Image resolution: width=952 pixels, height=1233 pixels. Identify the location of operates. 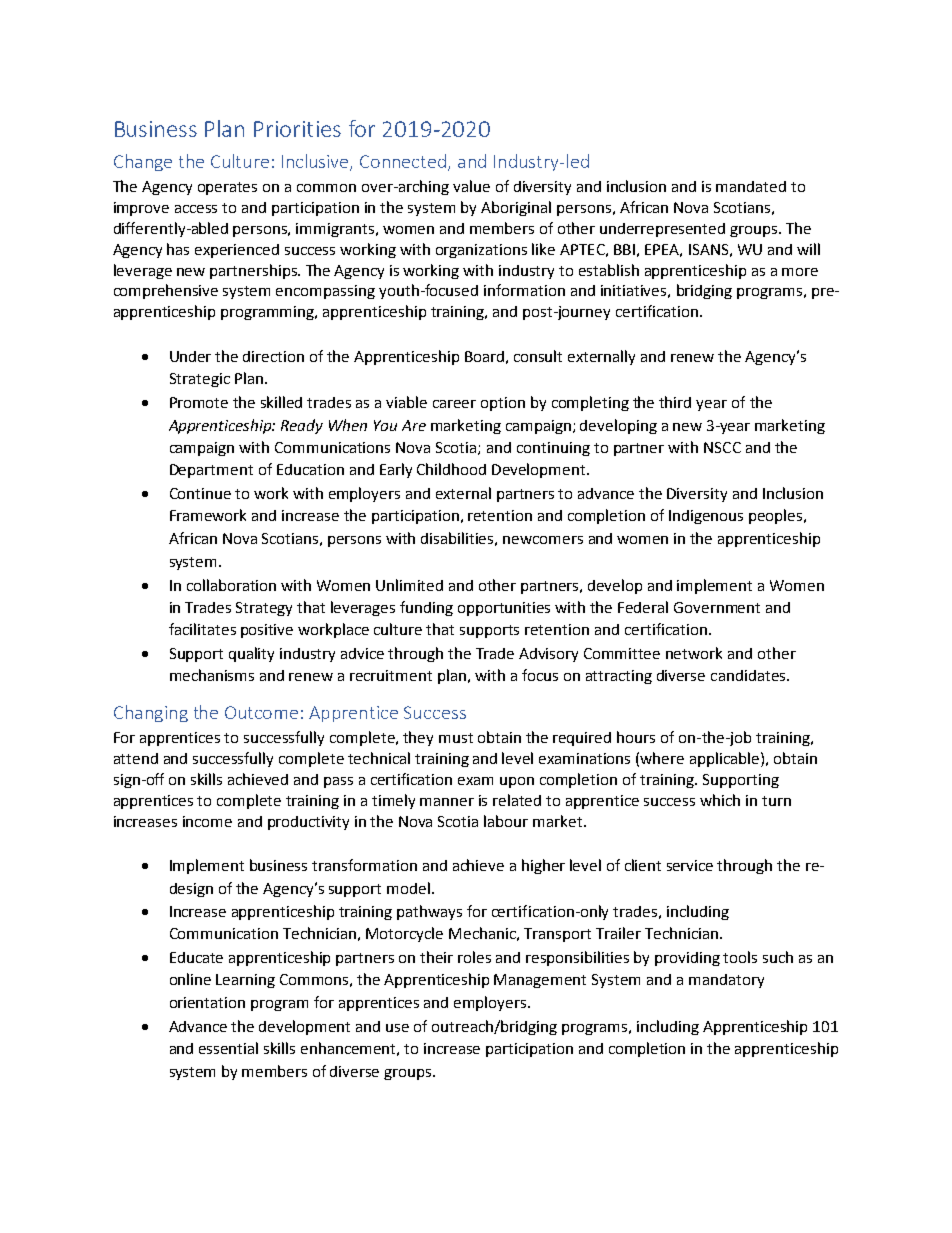
(227, 188).
